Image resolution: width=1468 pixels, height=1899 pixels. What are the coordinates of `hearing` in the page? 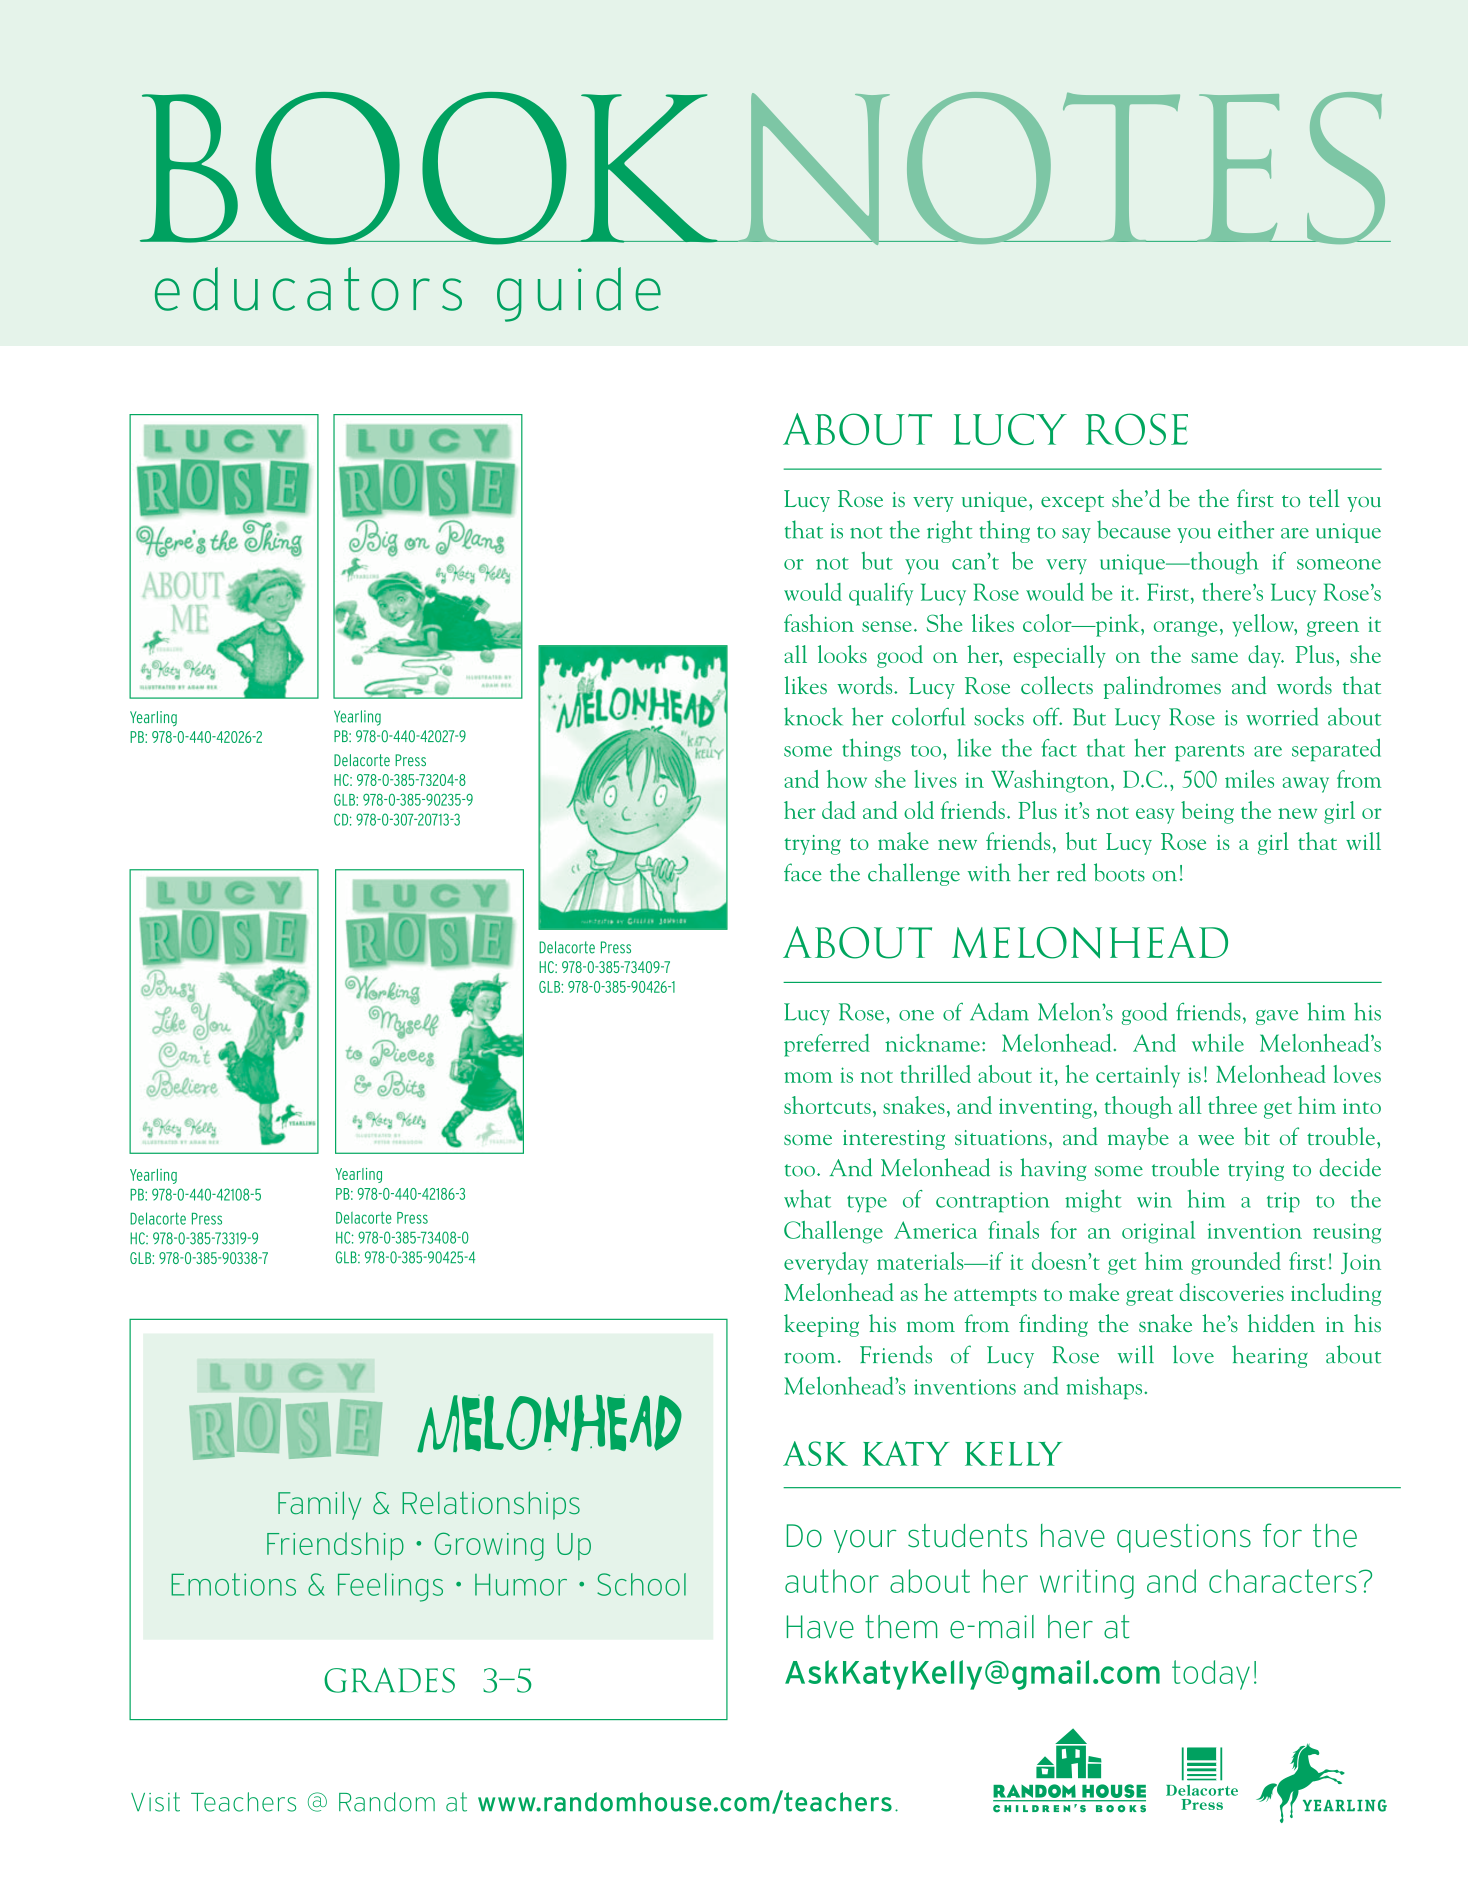 It's located at (1270, 1356).
